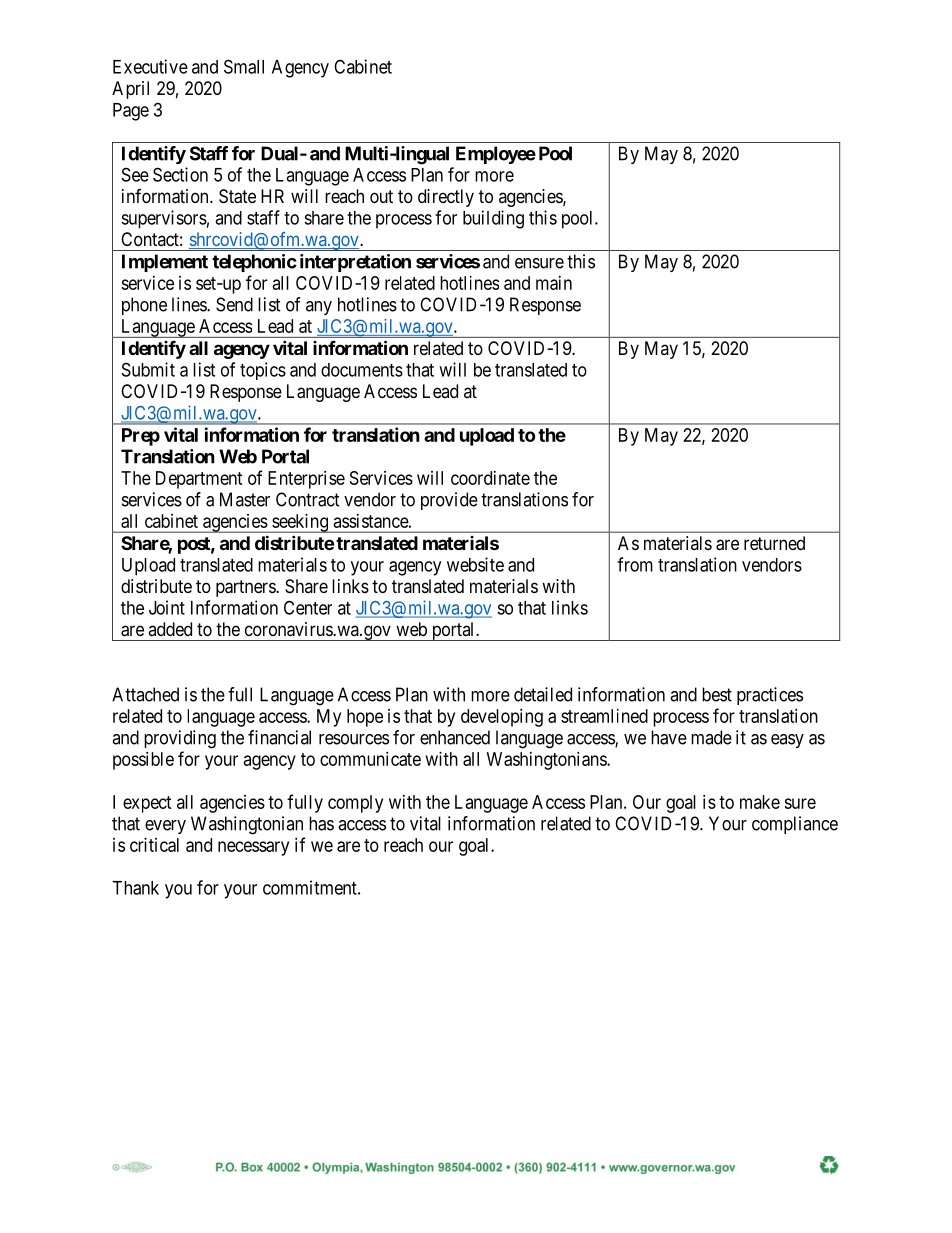 Image resolution: width=952 pixels, height=1233 pixels. Describe the element at coordinates (145, 694) in the screenshot. I see `Attached` at that location.
